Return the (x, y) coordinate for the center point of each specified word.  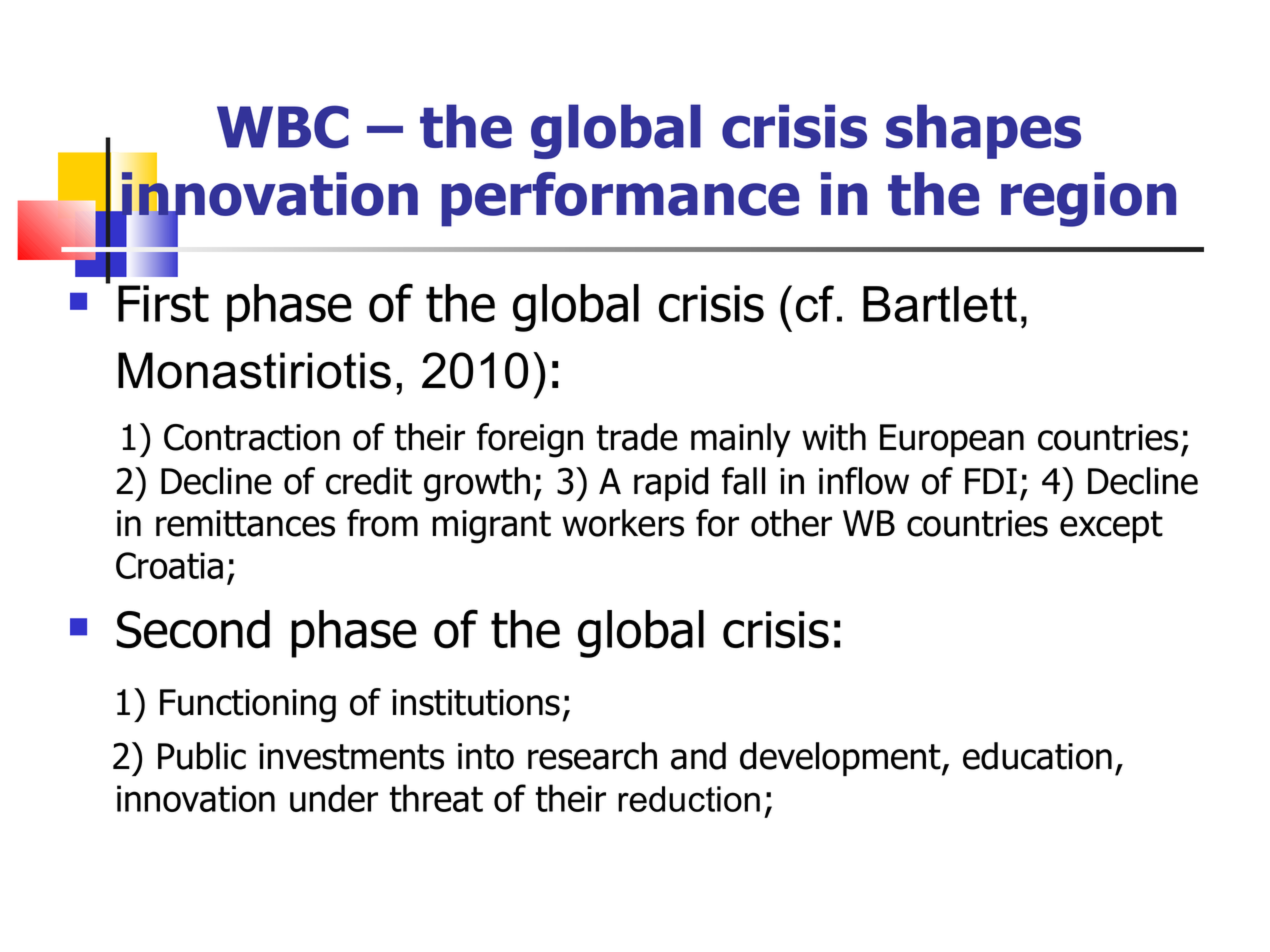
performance (620, 199)
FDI (991, 481)
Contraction (252, 437)
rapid (671, 484)
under (334, 798)
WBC (283, 127)
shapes (983, 131)
